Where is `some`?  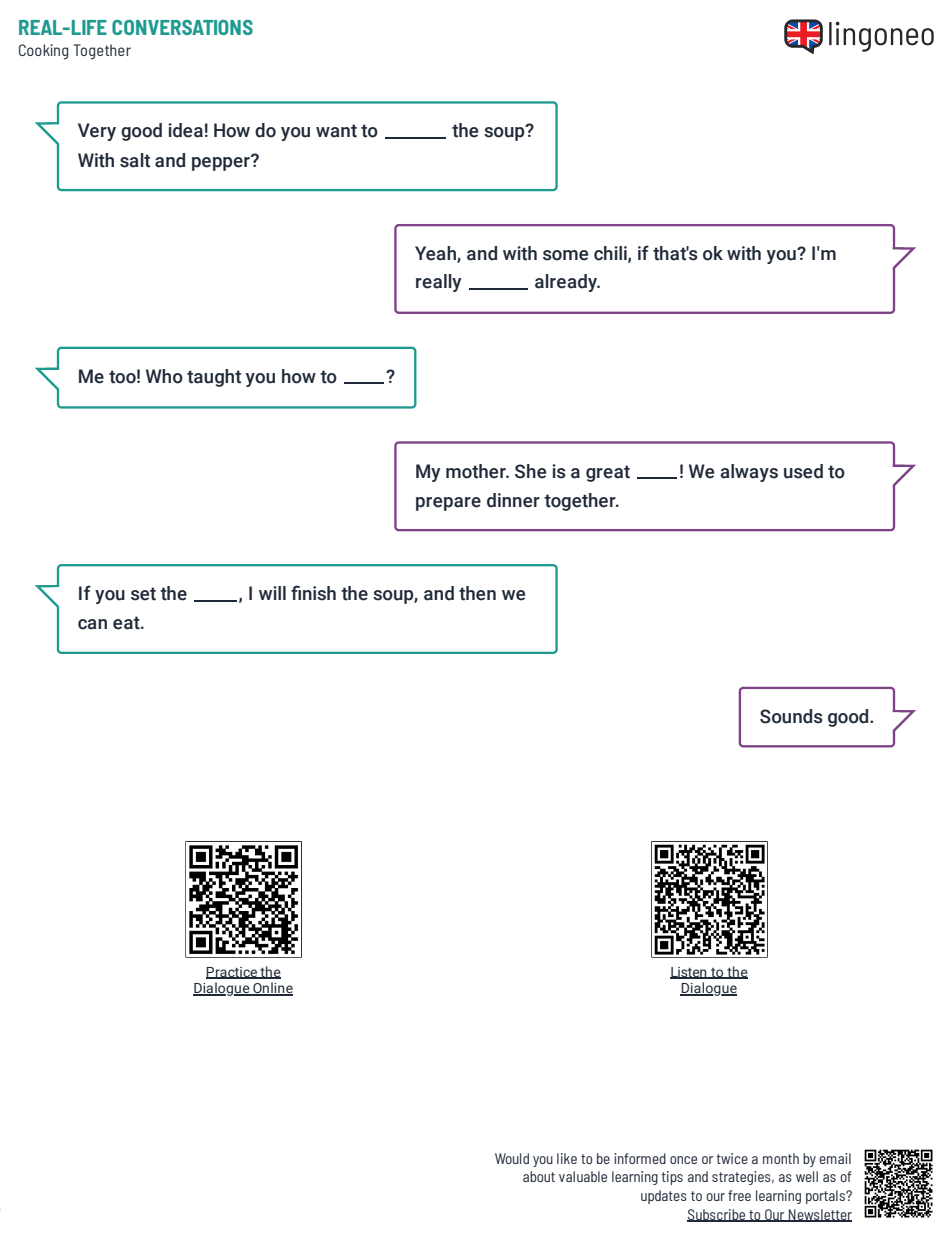
some is located at coordinates (565, 255).
